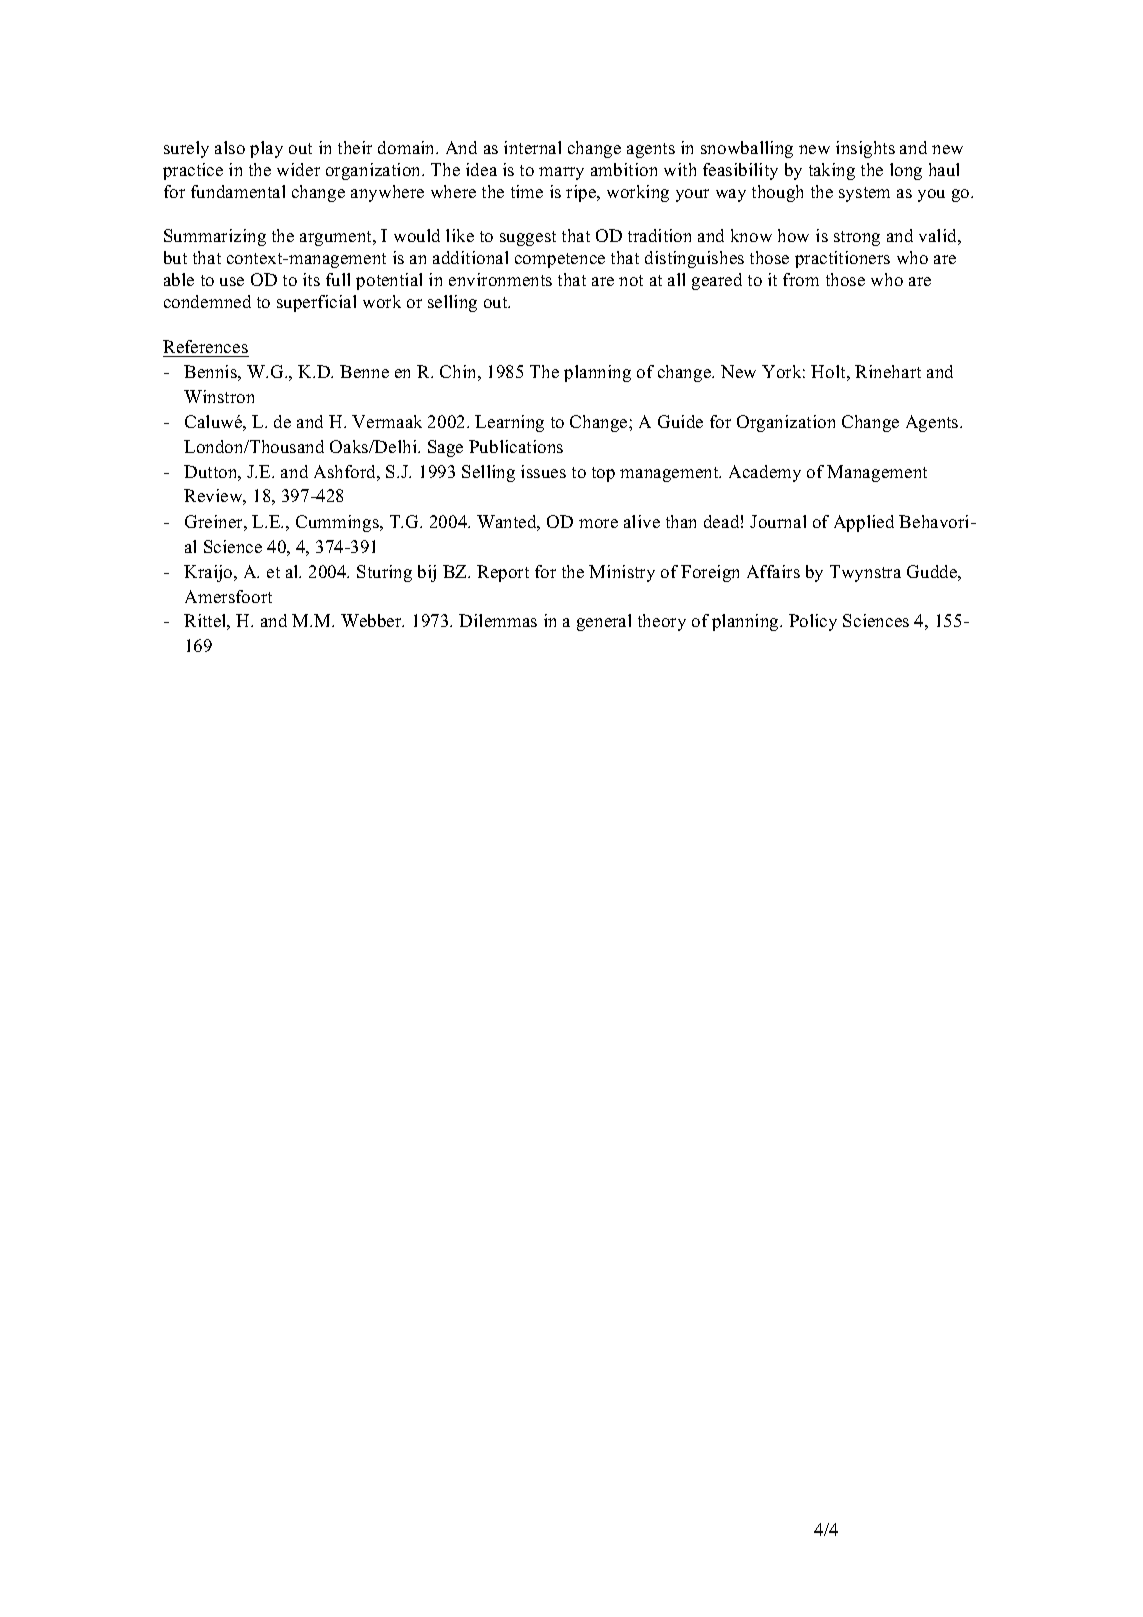 This screenshot has height=1617, width=1143. What do you see at coordinates (316, 303) in the screenshot?
I see `superficial` at bounding box center [316, 303].
